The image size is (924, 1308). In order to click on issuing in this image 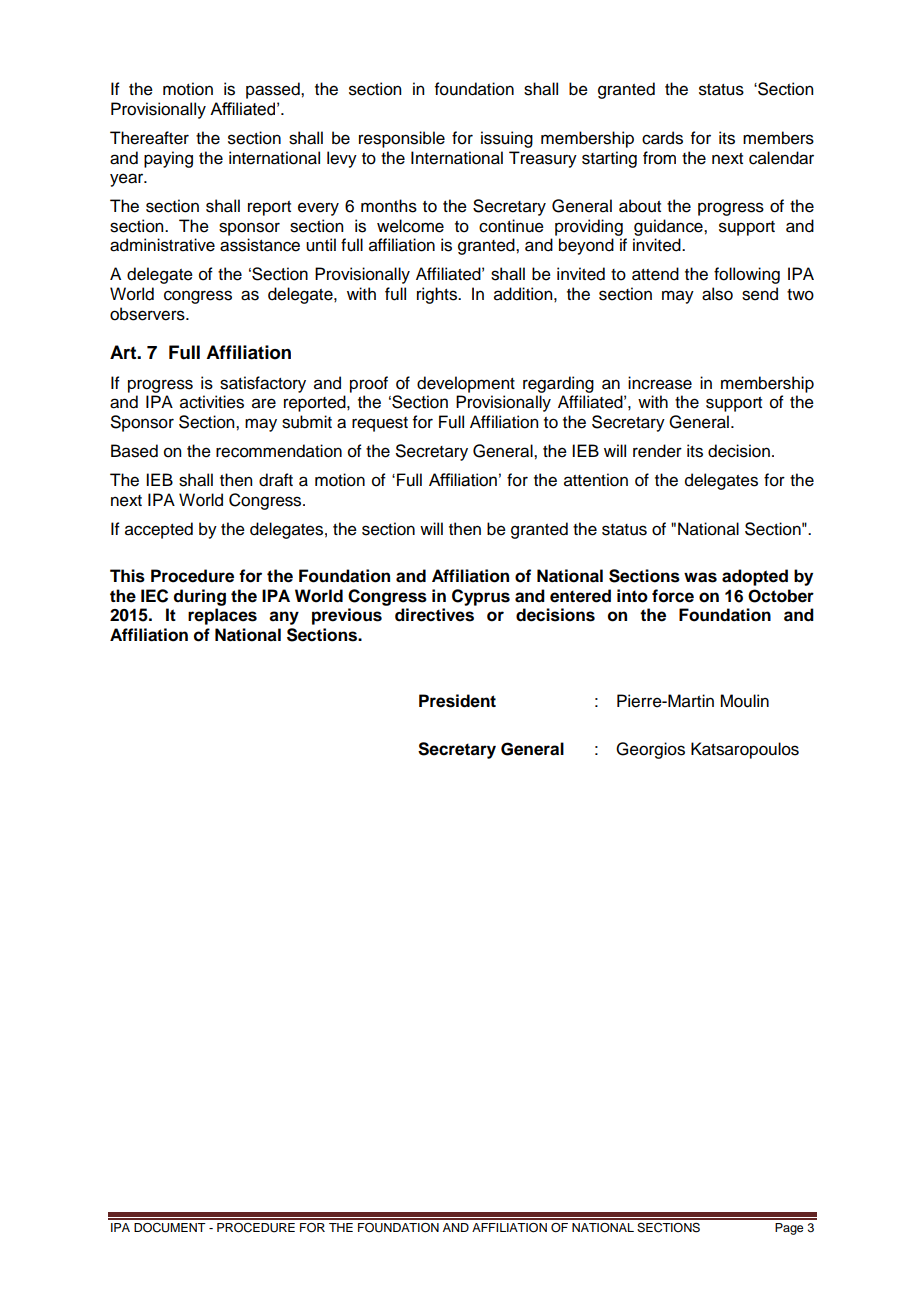, I will do `click(507, 139)`.
